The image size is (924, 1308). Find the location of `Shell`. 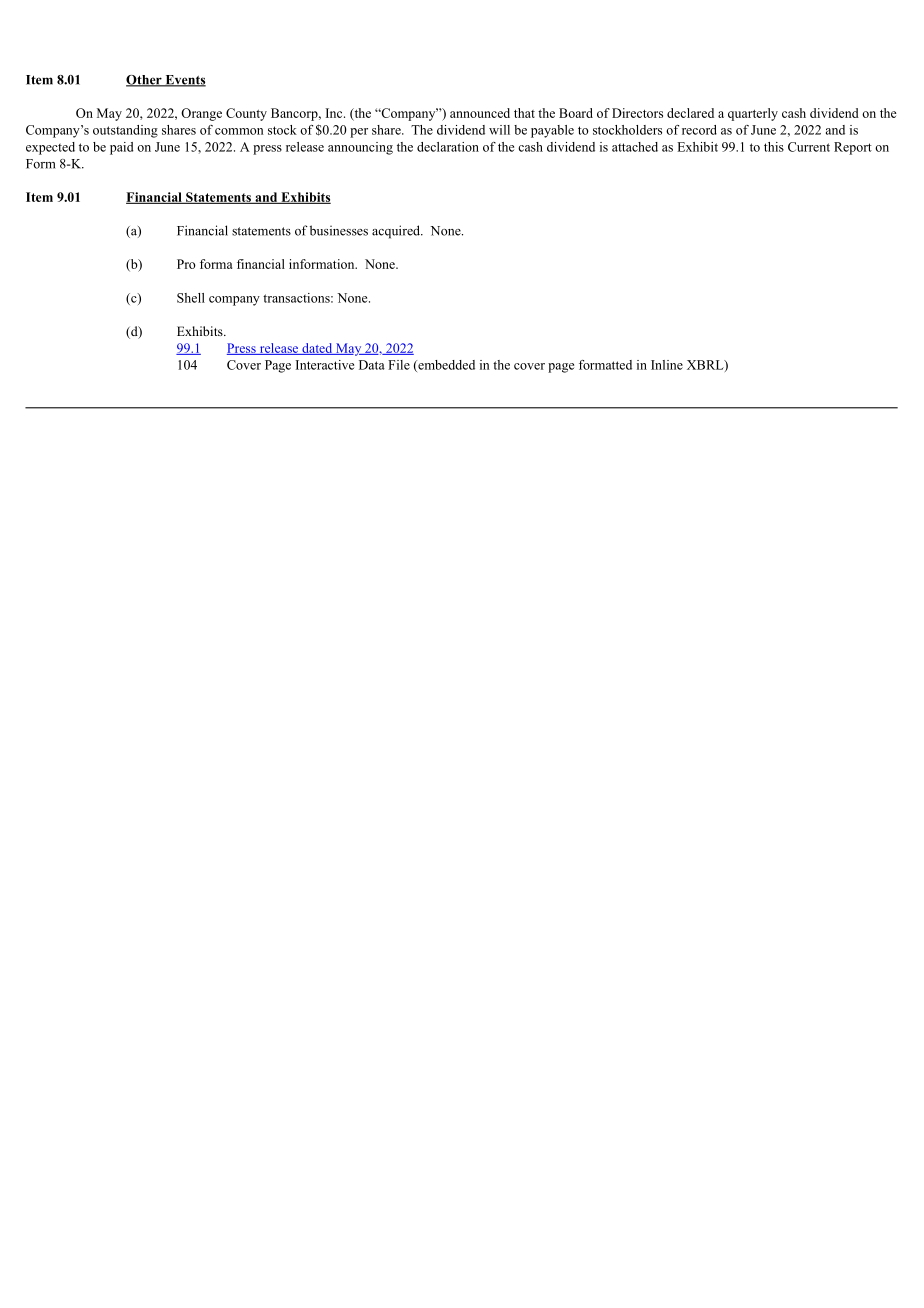

Shell is located at coordinates (191, 298).
